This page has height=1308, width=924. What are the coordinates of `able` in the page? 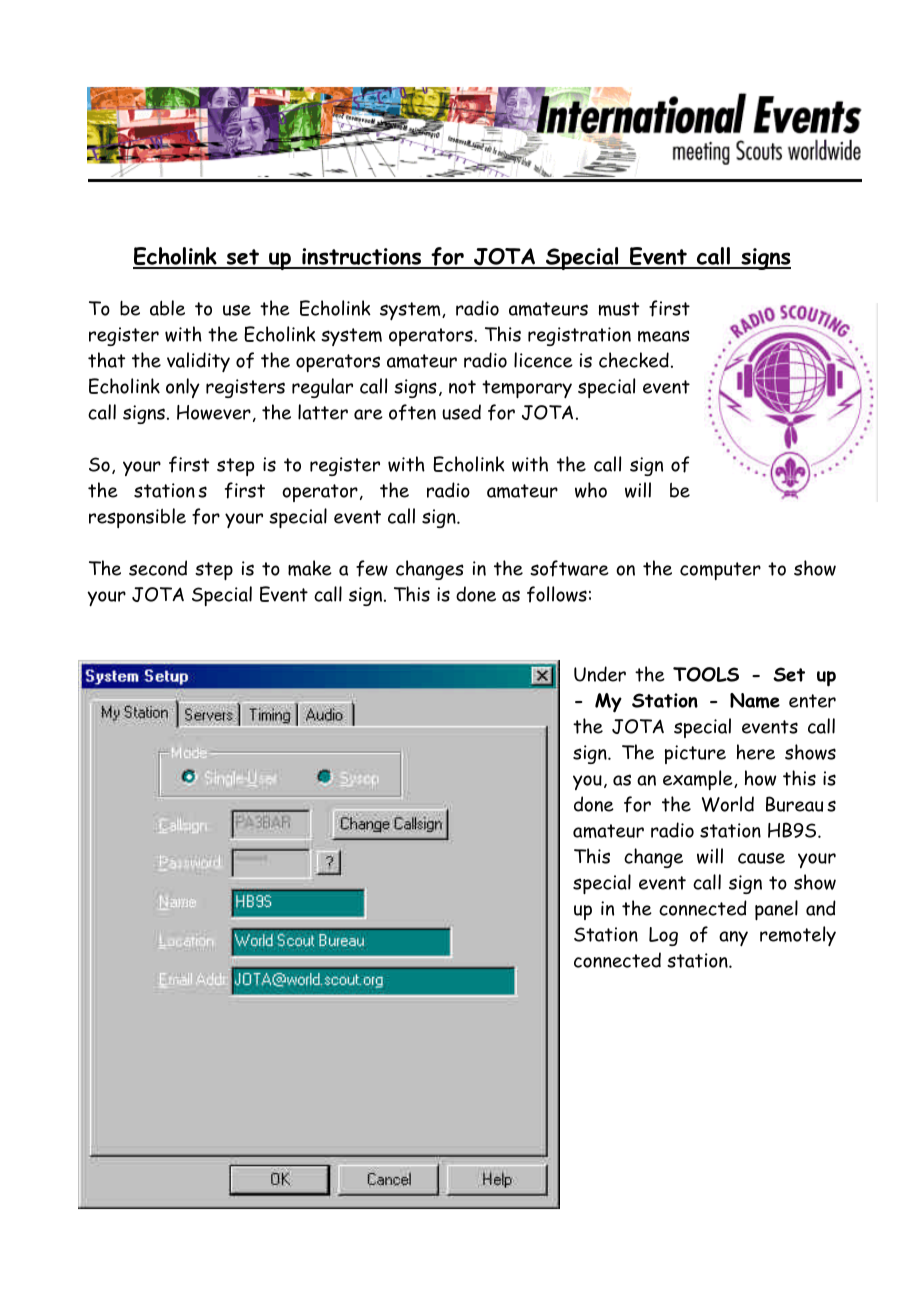 It's located at (167, 308).
